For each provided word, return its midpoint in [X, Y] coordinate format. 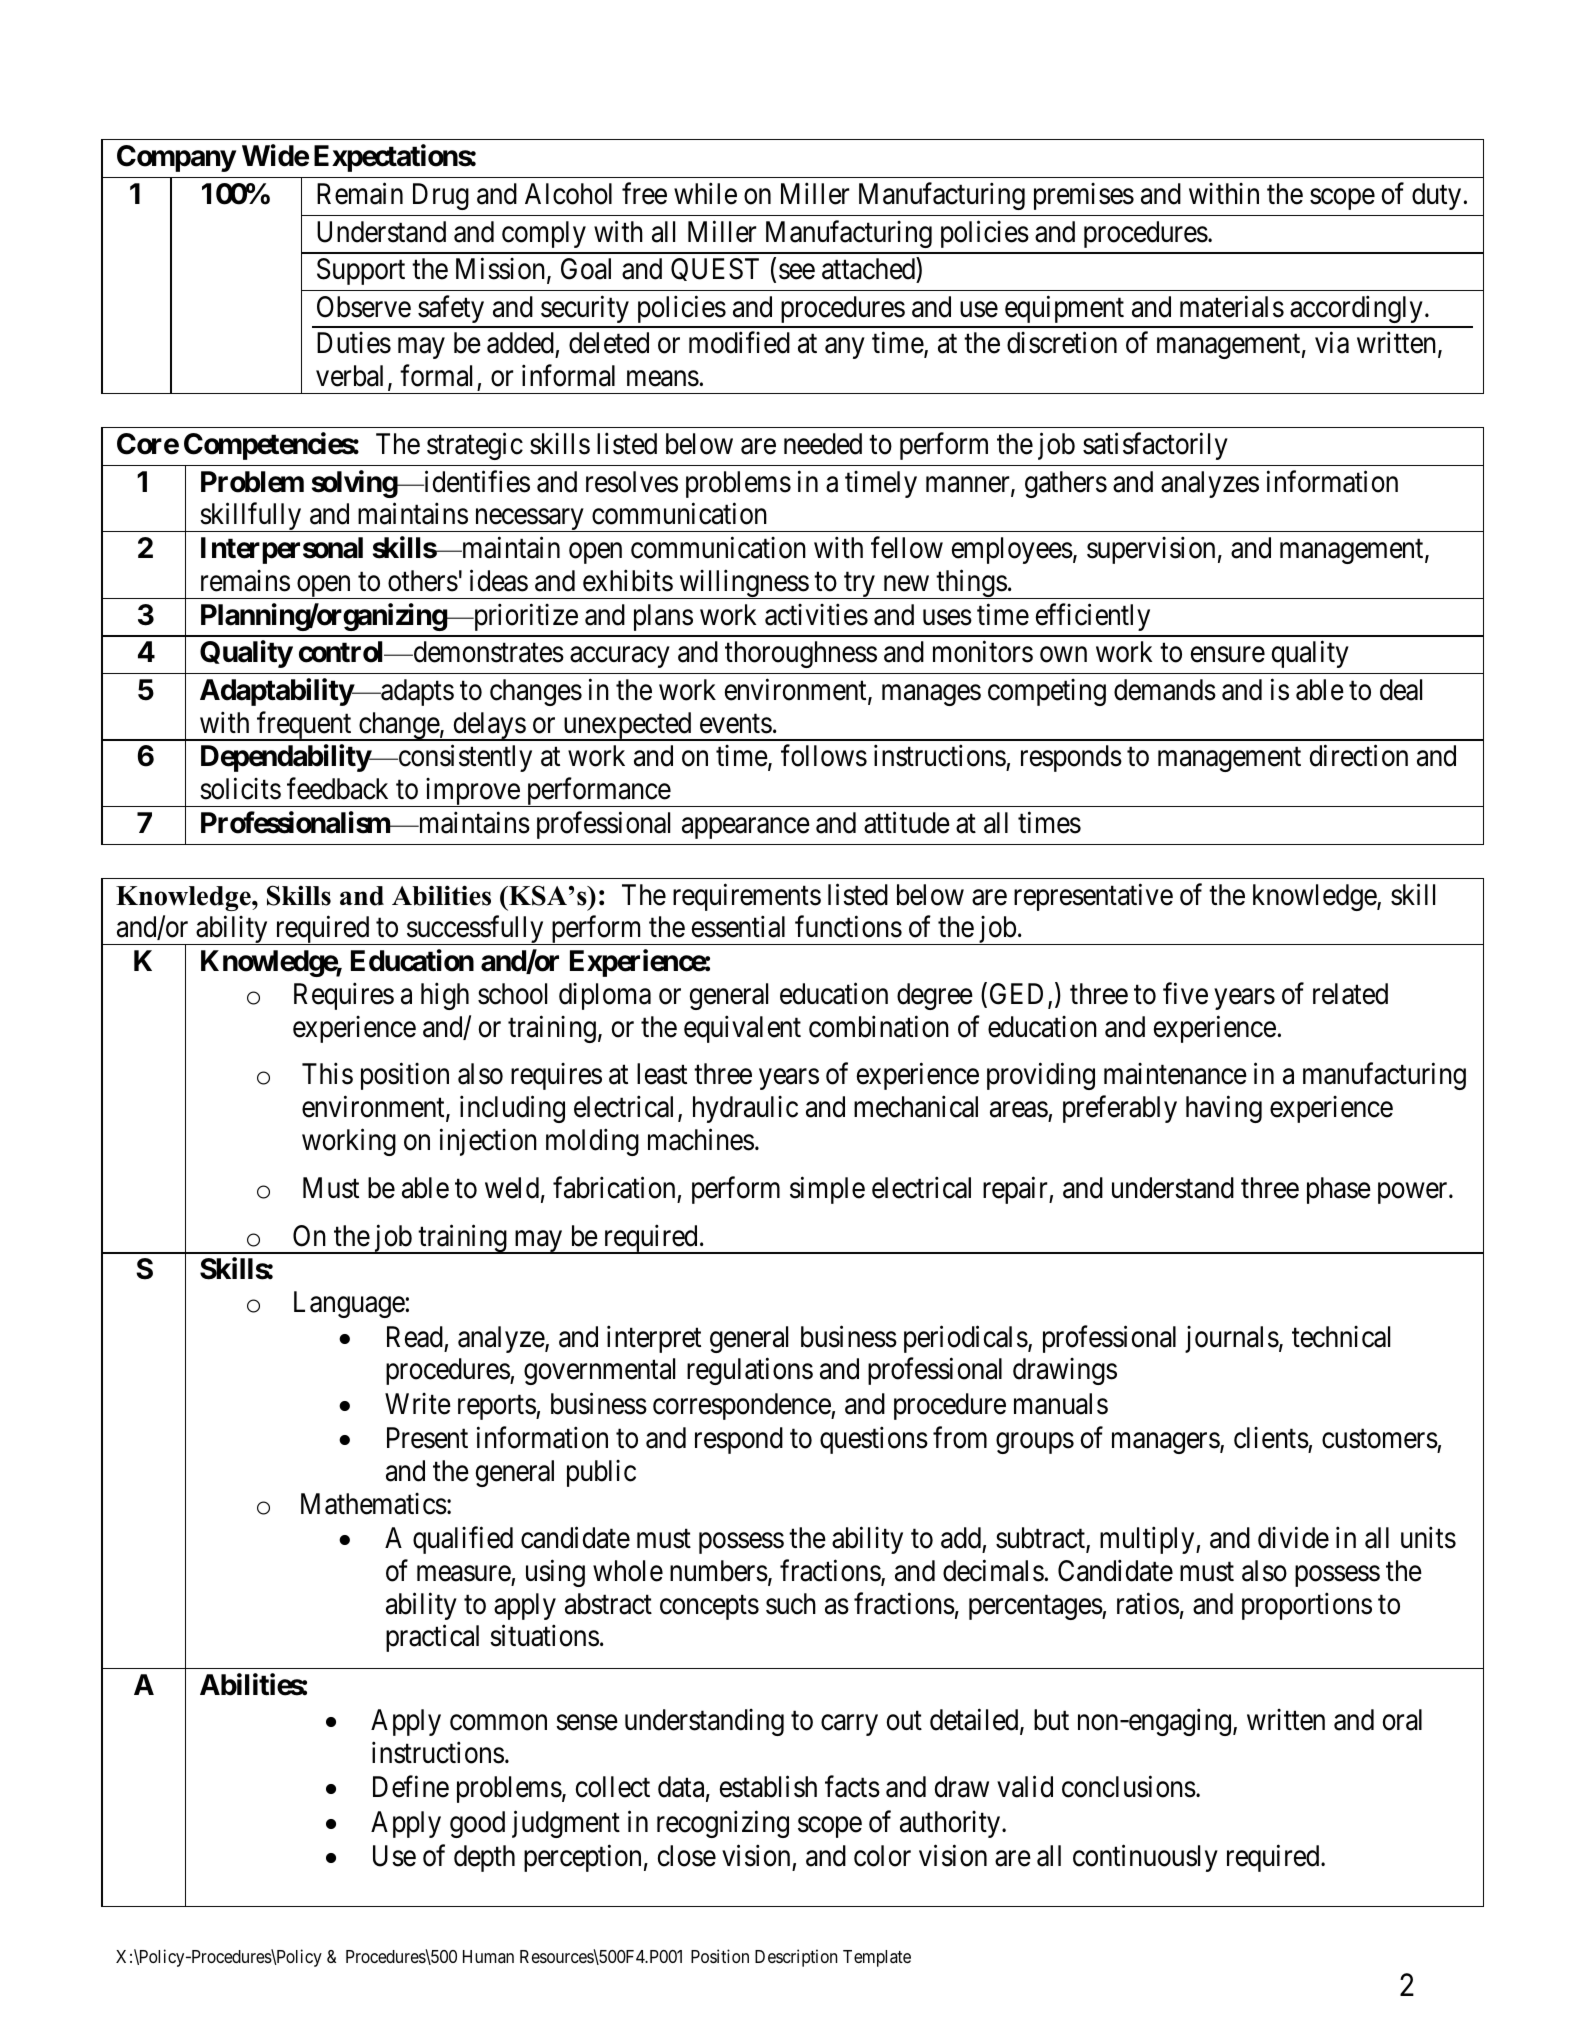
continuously [1145, 1858]
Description [796, 1958]
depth [484, 1858]
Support [361, 271]
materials [1232, 307]
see [797, 272]
